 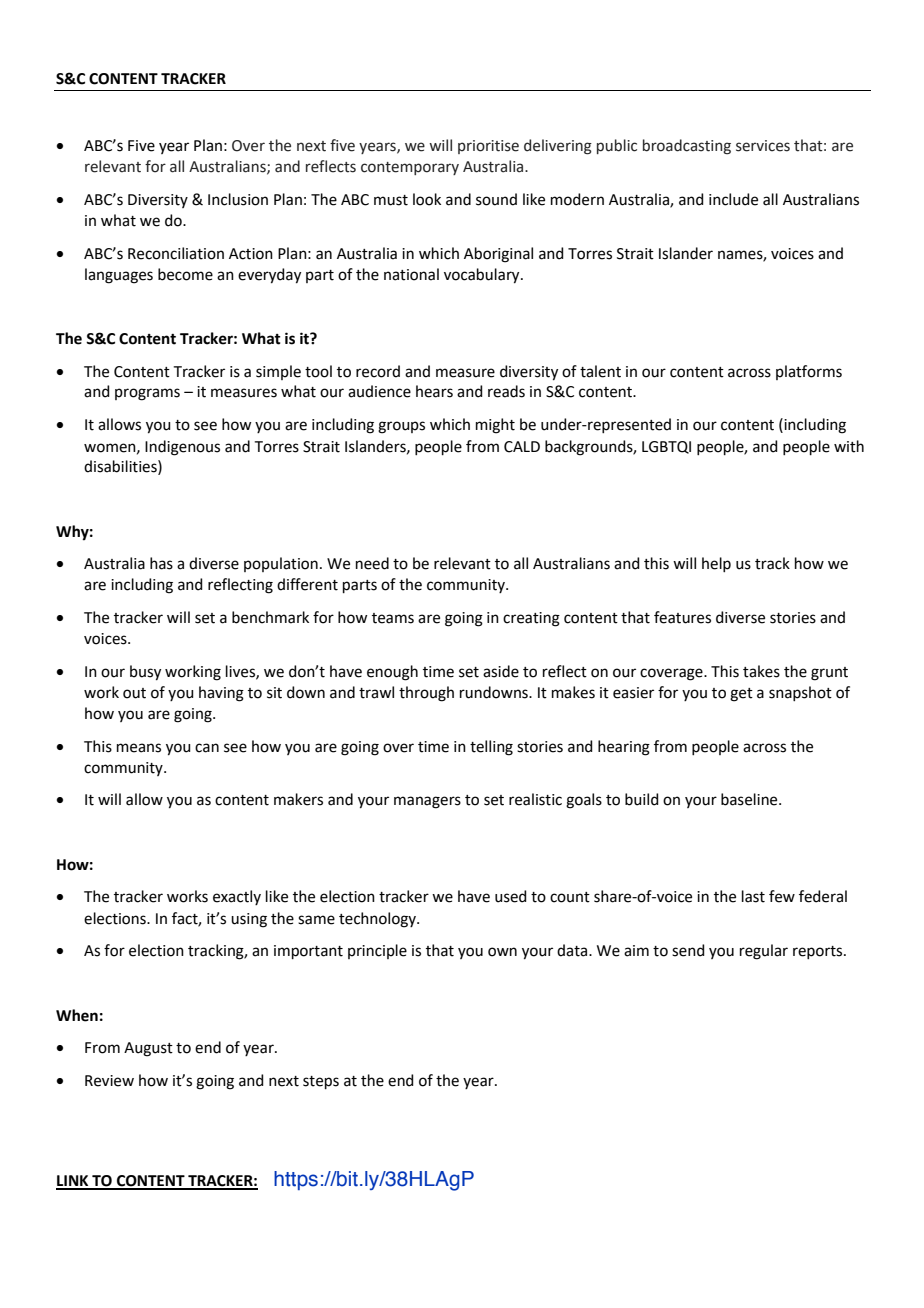 I want to click on include, so click(x=733, y=199).
